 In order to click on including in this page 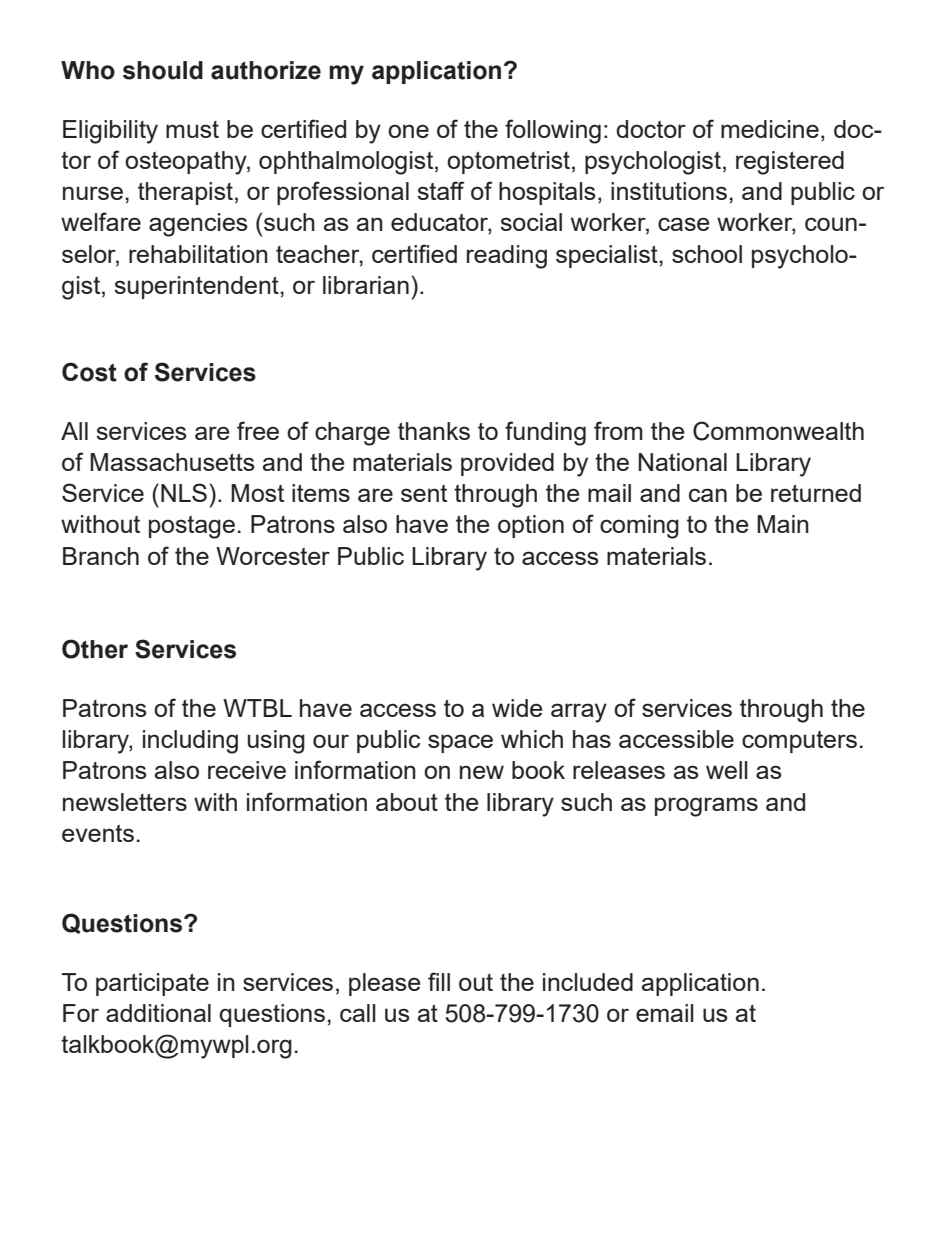, I will do `click(190, 742)`.
